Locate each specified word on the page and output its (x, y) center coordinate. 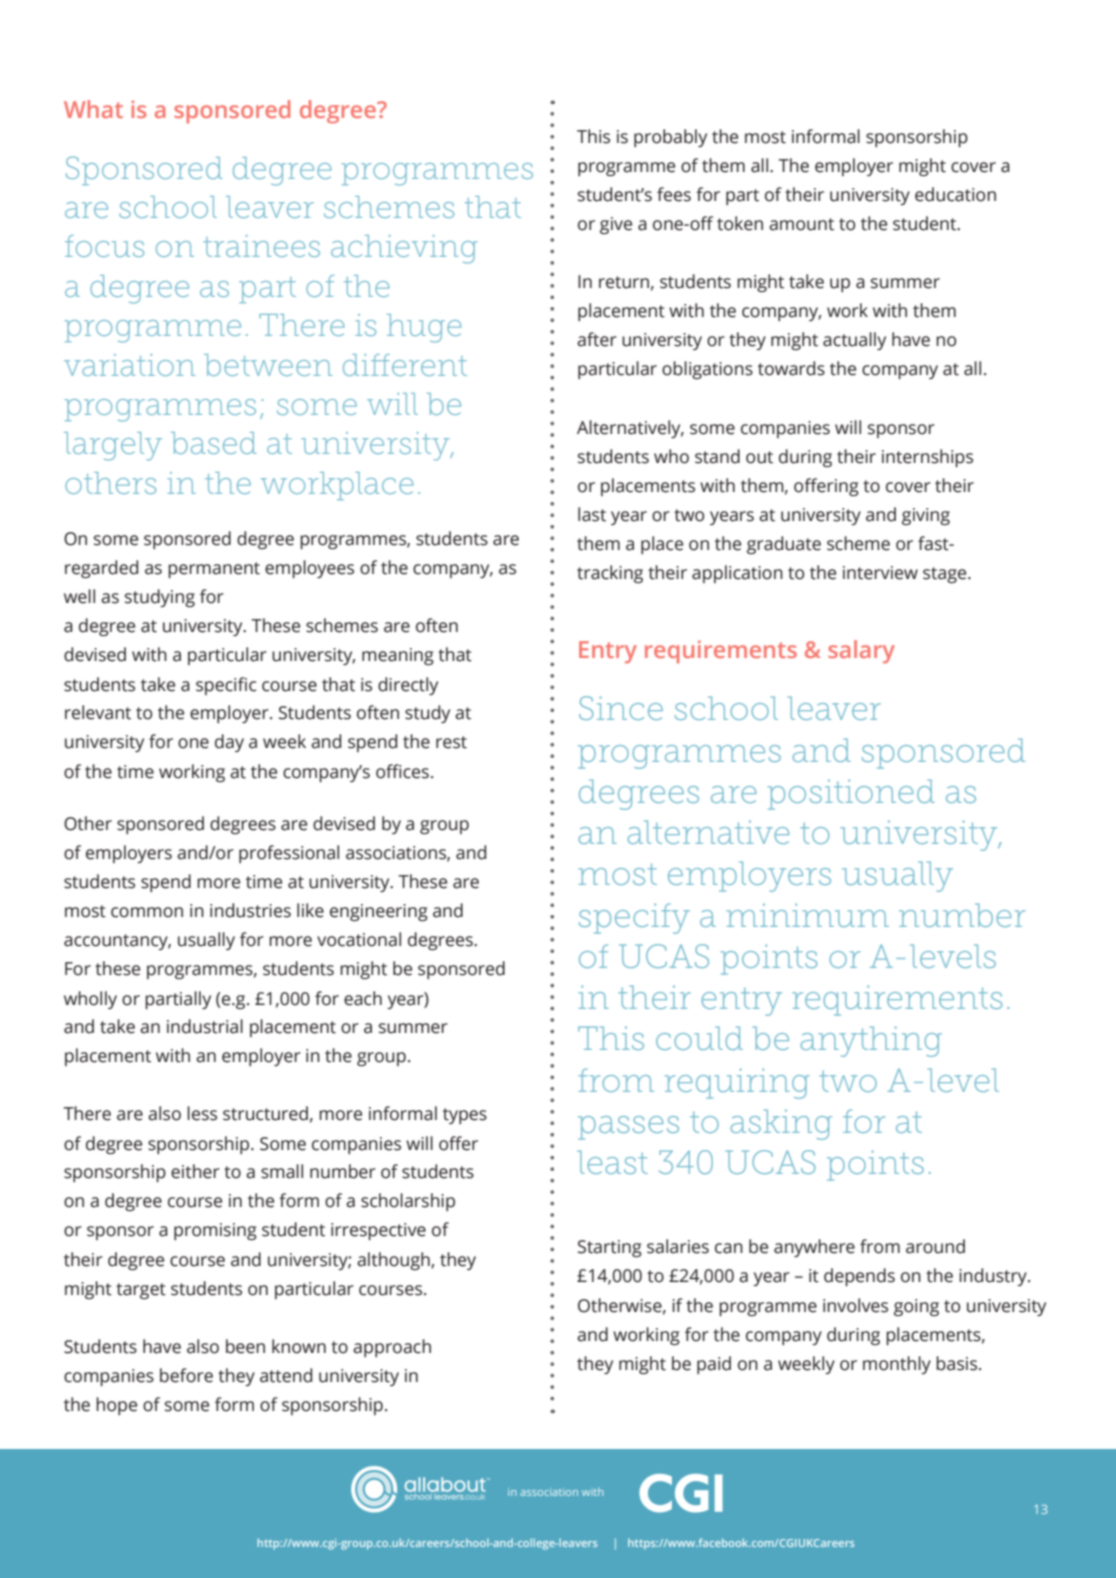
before (186, 1375)
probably (670, 138)
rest (451, 742)
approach (392, 1348)
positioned (851, 794)
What (93, 109)
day (229, 743)
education (955, 194)
